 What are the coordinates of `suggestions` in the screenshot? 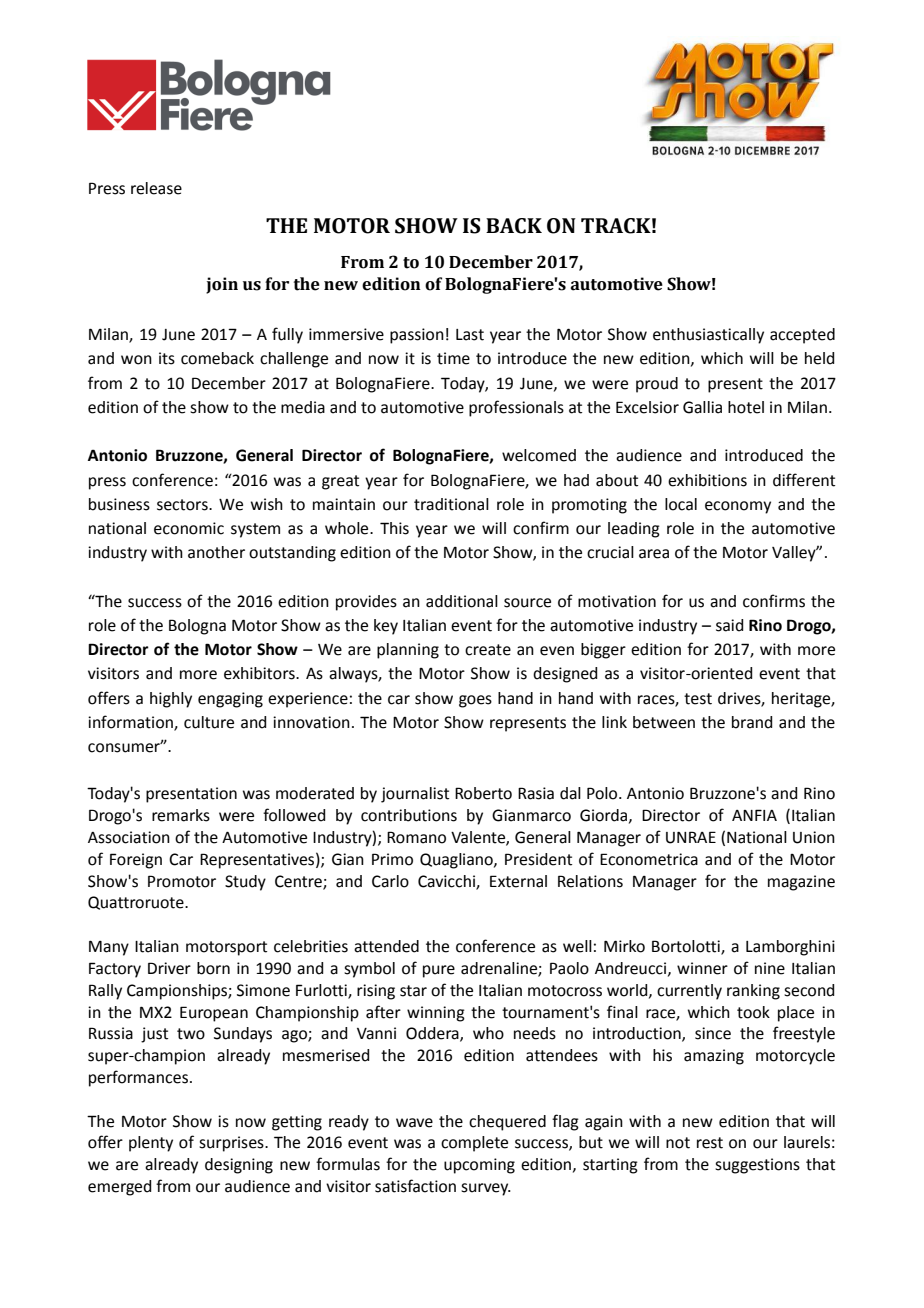 It's located at (757, 1166).
